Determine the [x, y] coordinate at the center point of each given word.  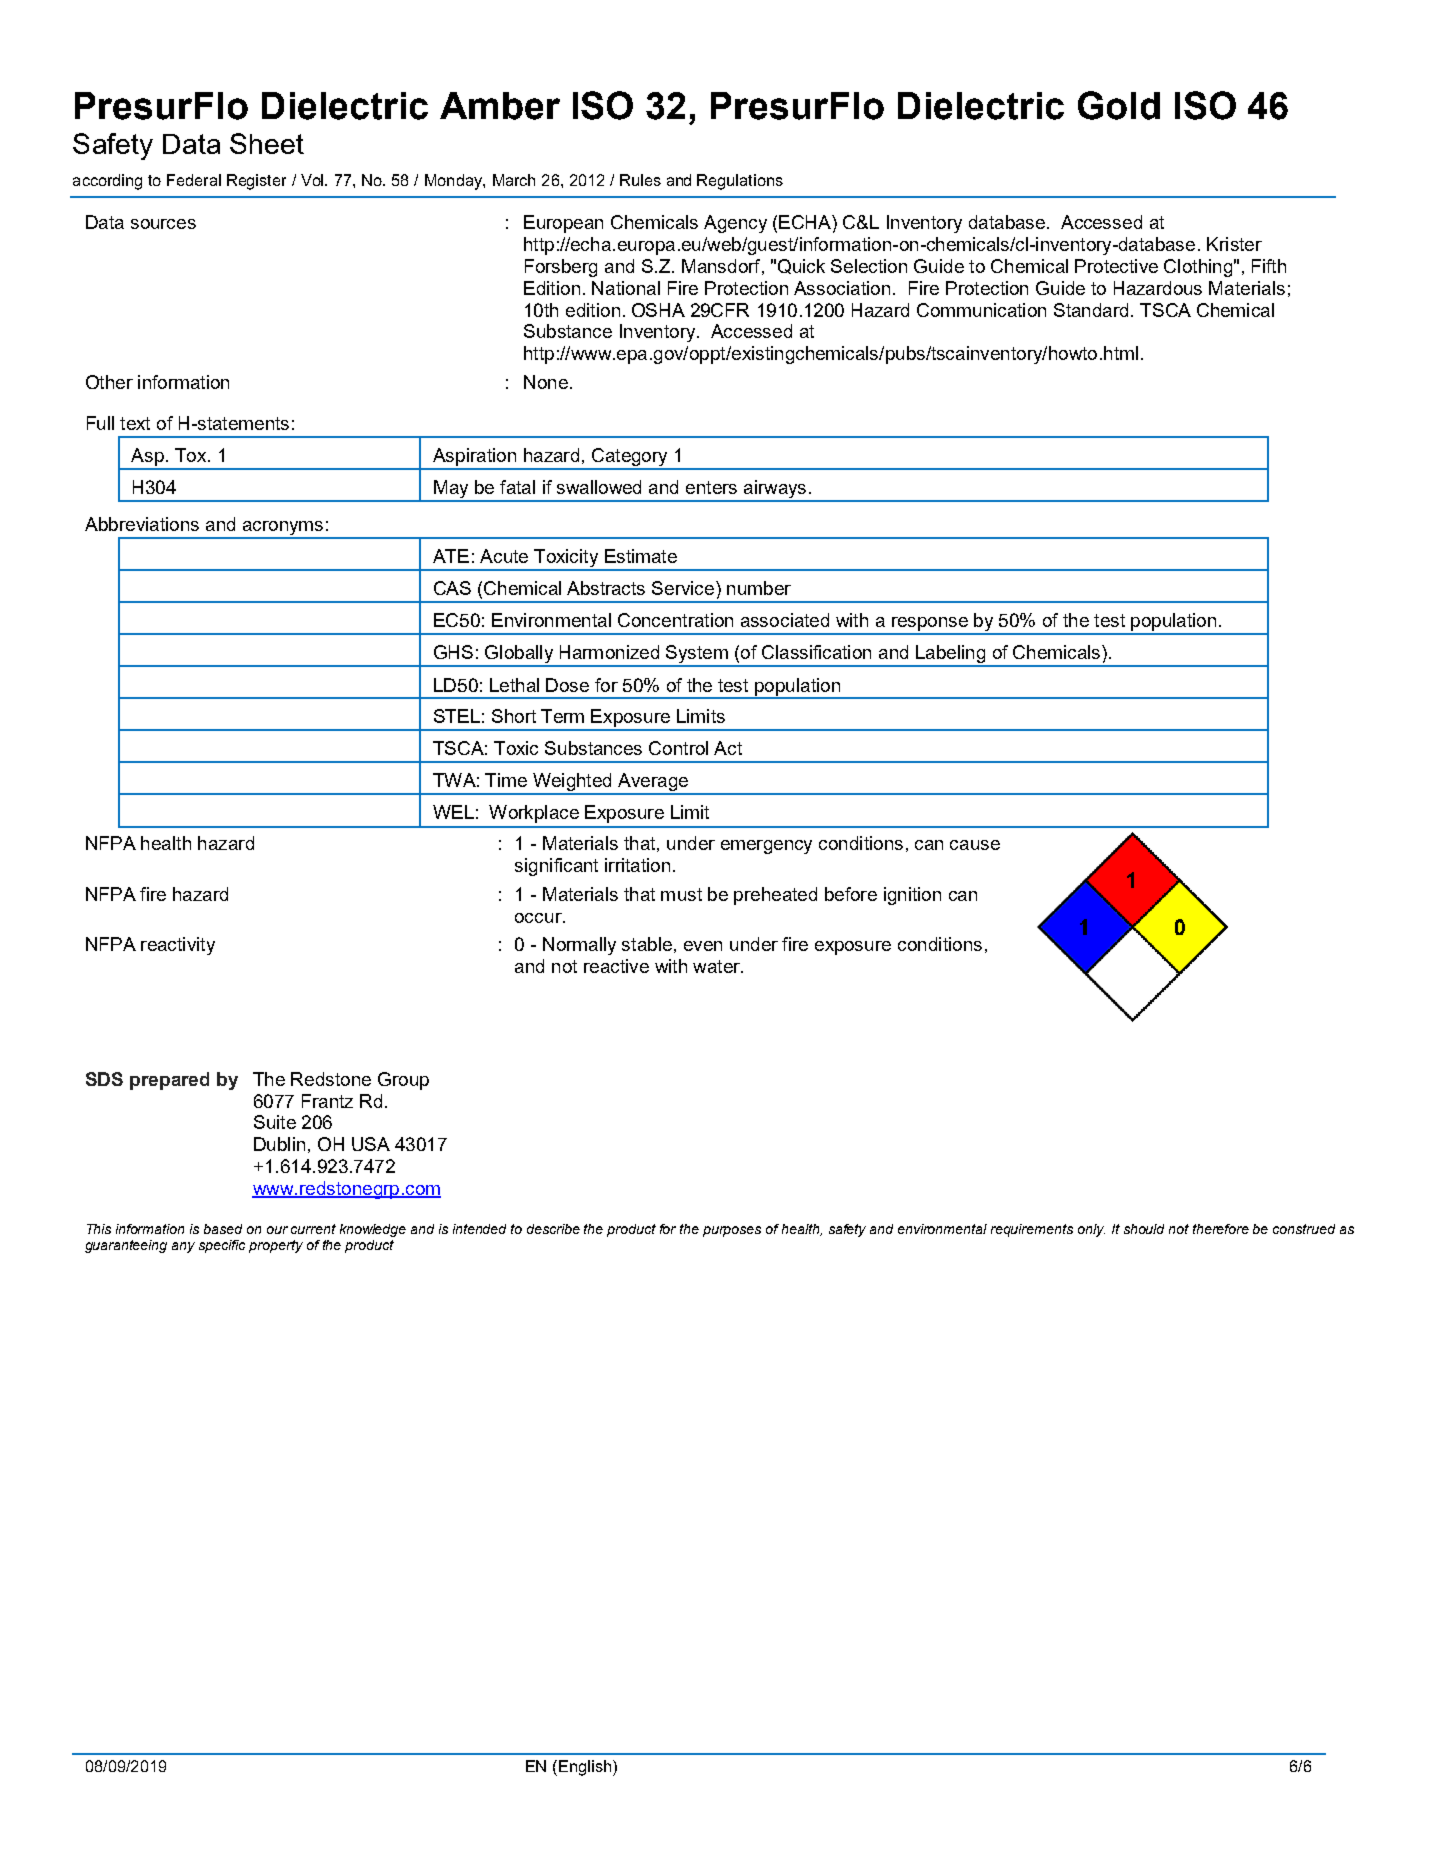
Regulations [740, 182]
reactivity [178, 946]
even [703, 946]
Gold [1119, 105]
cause [975, 845]
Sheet [267, 143]
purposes [732, 1231]
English [585, 1768]
